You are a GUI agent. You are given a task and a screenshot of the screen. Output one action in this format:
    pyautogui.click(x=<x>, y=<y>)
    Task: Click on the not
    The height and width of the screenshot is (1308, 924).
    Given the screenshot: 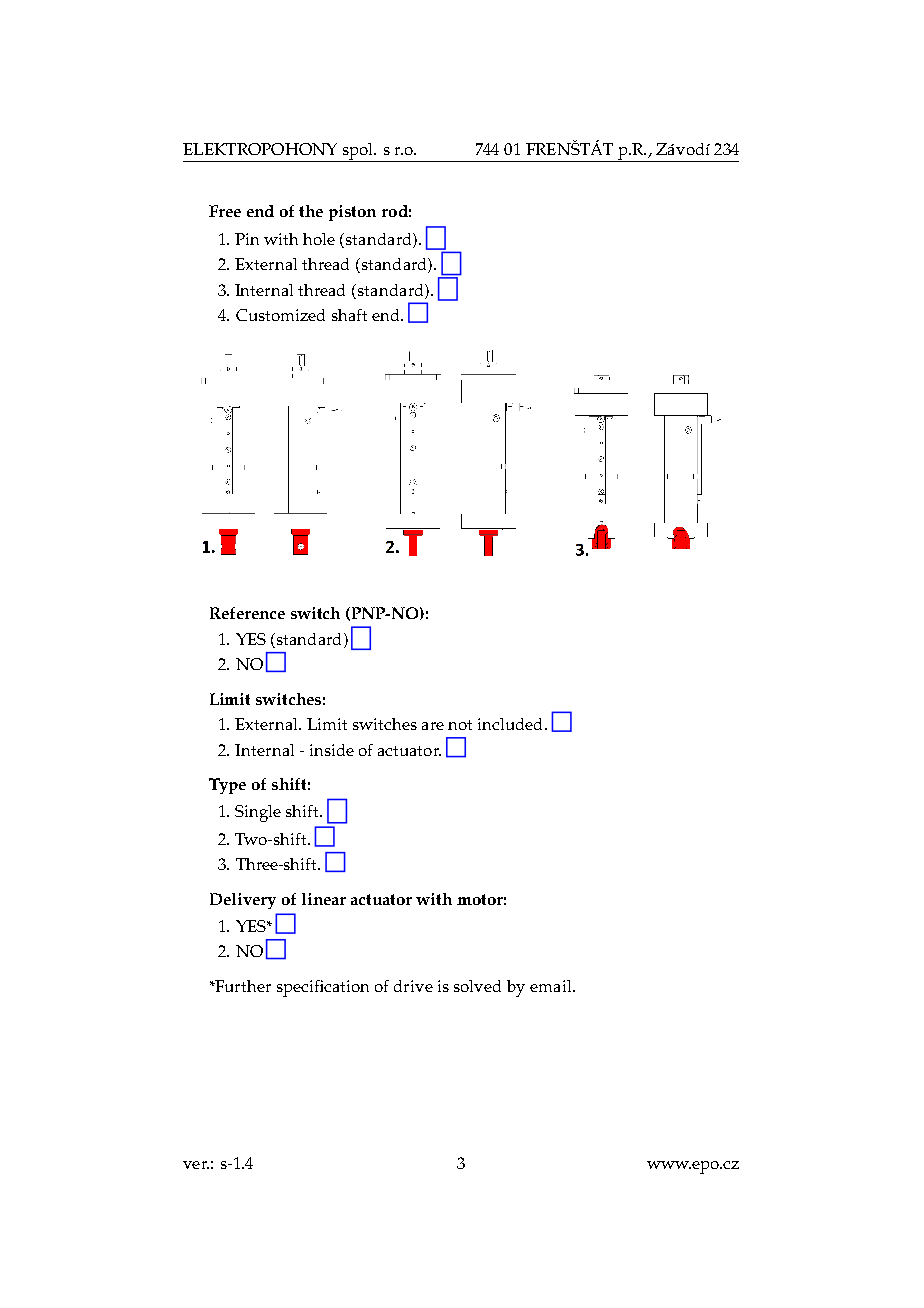 What is the action you would take?
    pyautogui.click(x=460, y=725)
